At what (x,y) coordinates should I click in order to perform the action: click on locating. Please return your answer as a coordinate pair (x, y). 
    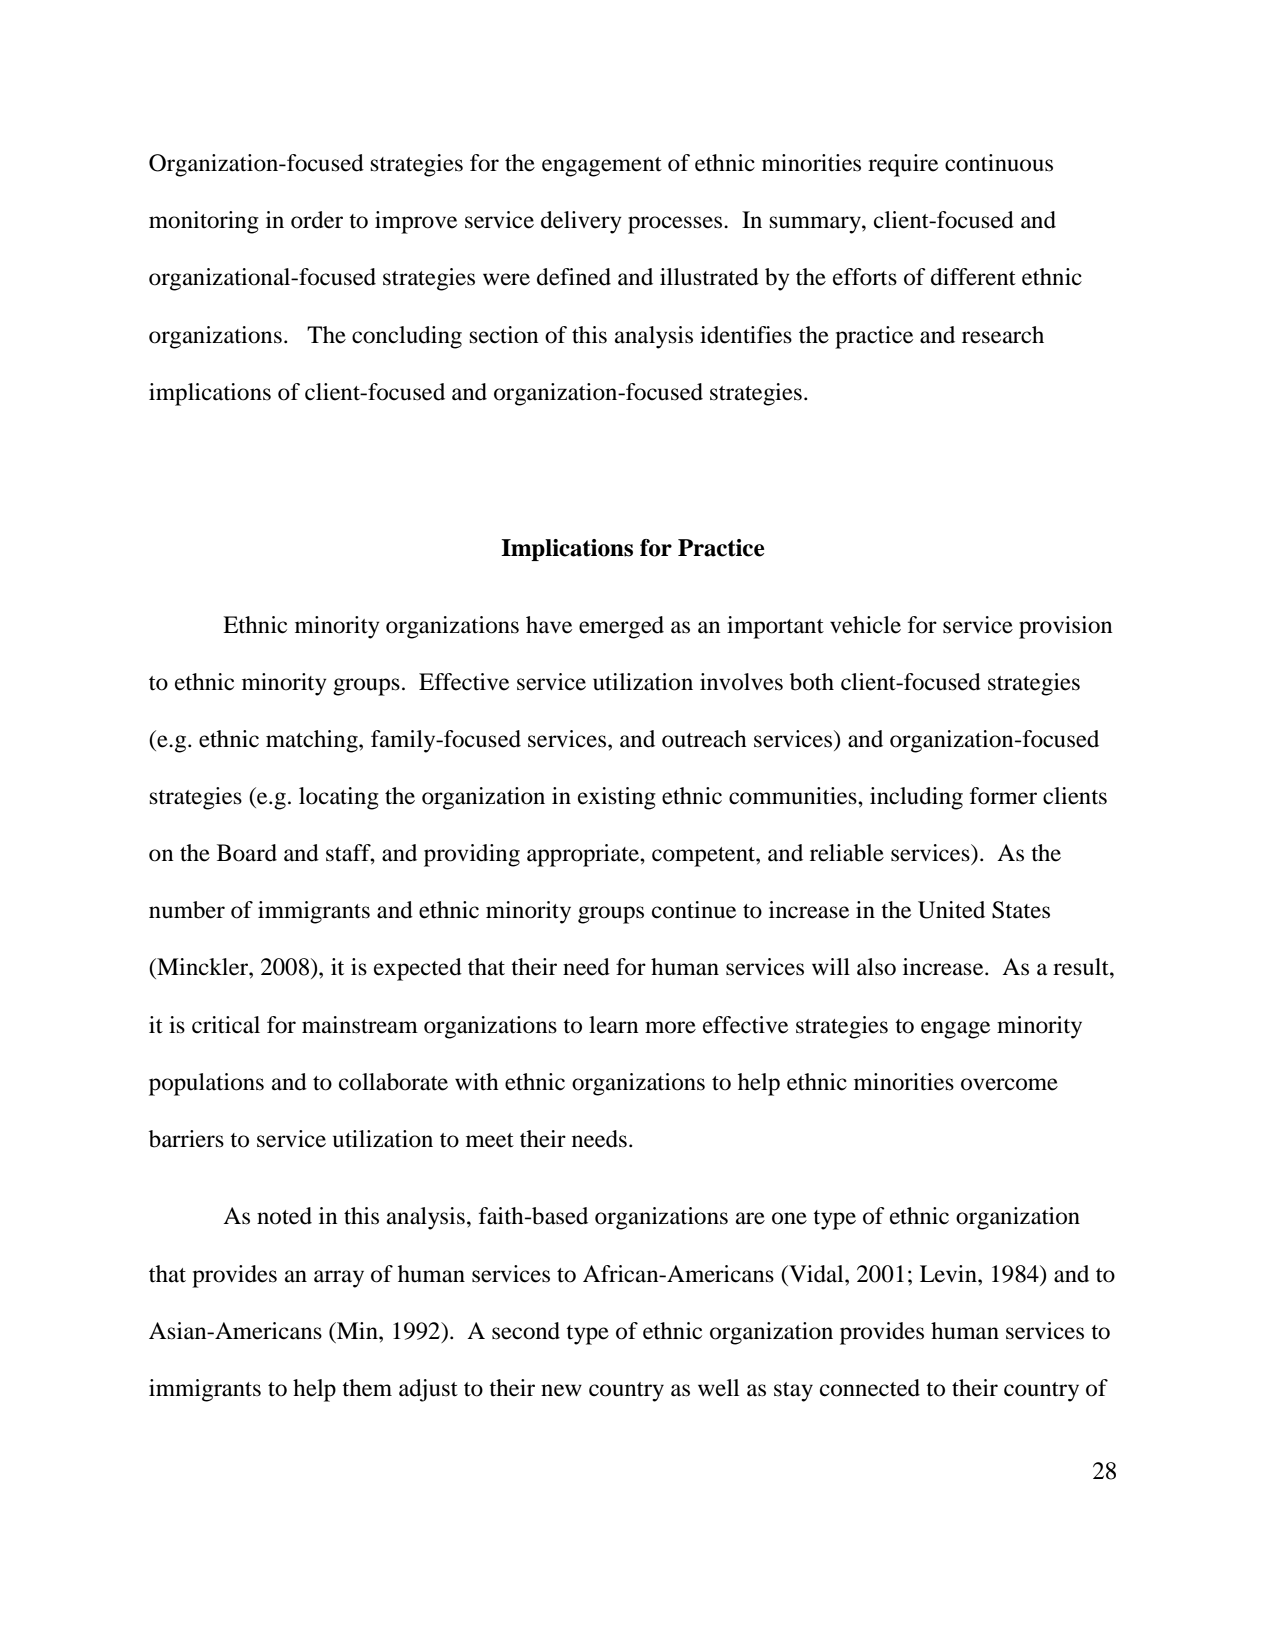
    Looking at the image, I should click on (339, 798).
